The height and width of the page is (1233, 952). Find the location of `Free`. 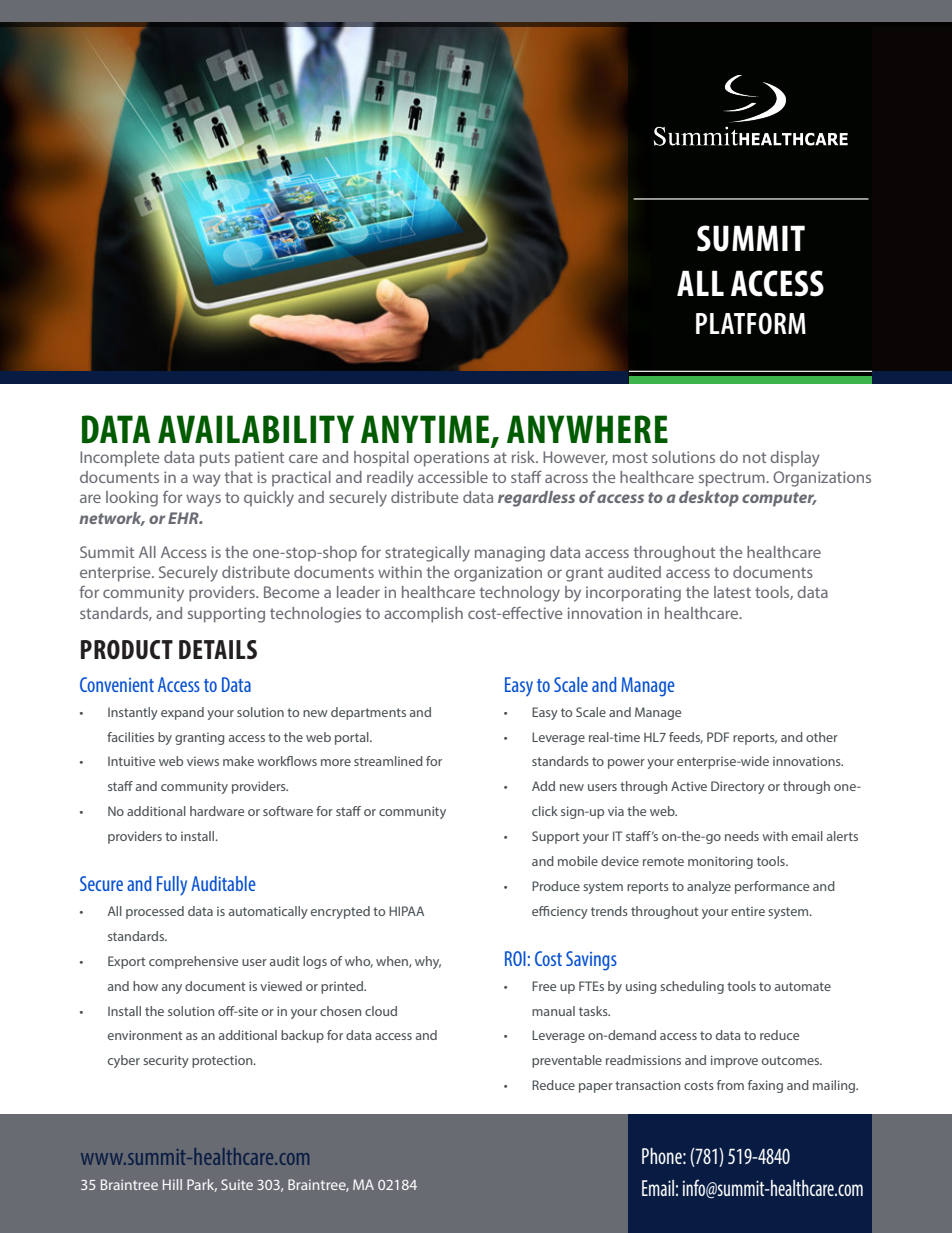

Free is located at coordinates (544, 986).
